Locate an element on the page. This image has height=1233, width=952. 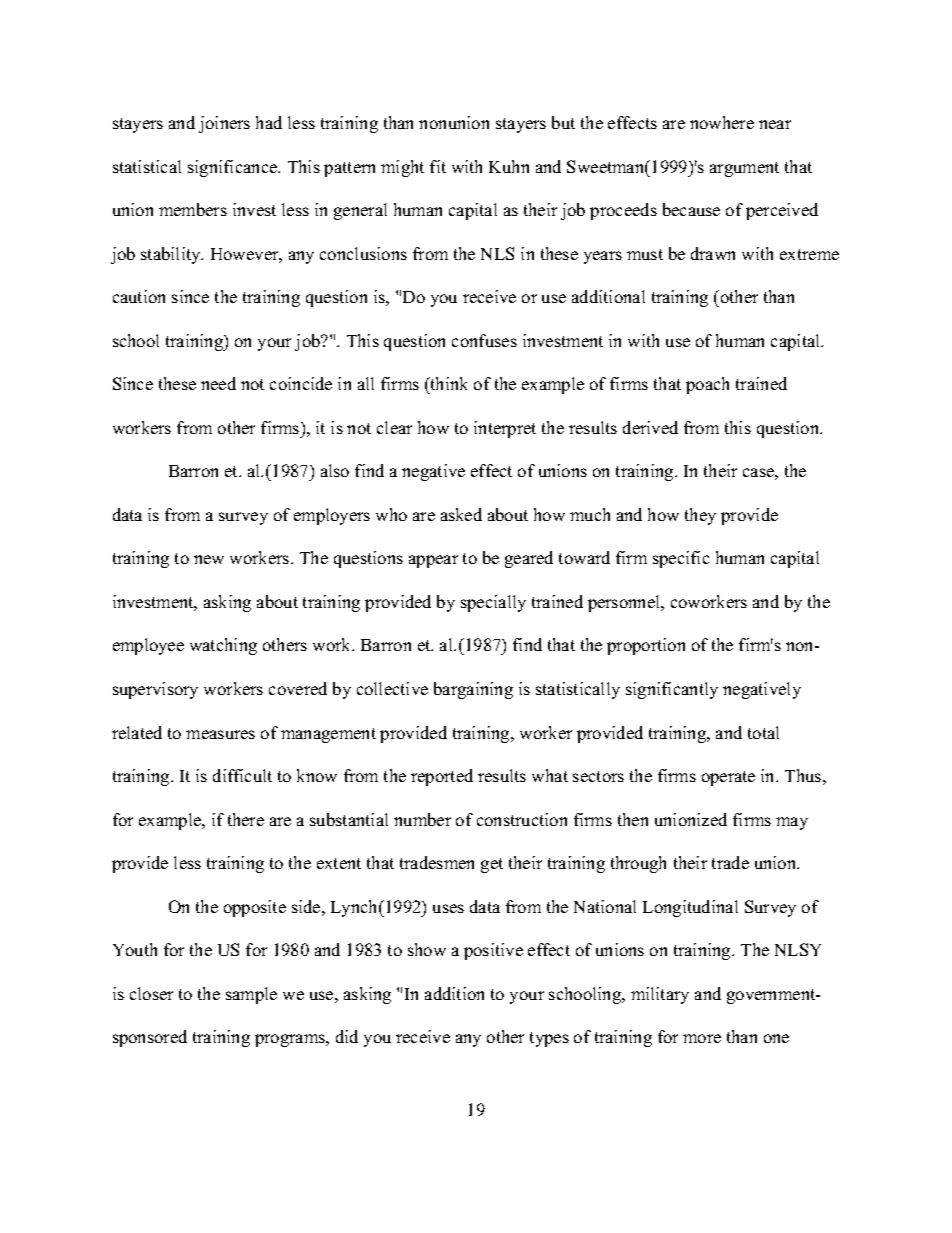
types is located at coordinates (549, 1039).
